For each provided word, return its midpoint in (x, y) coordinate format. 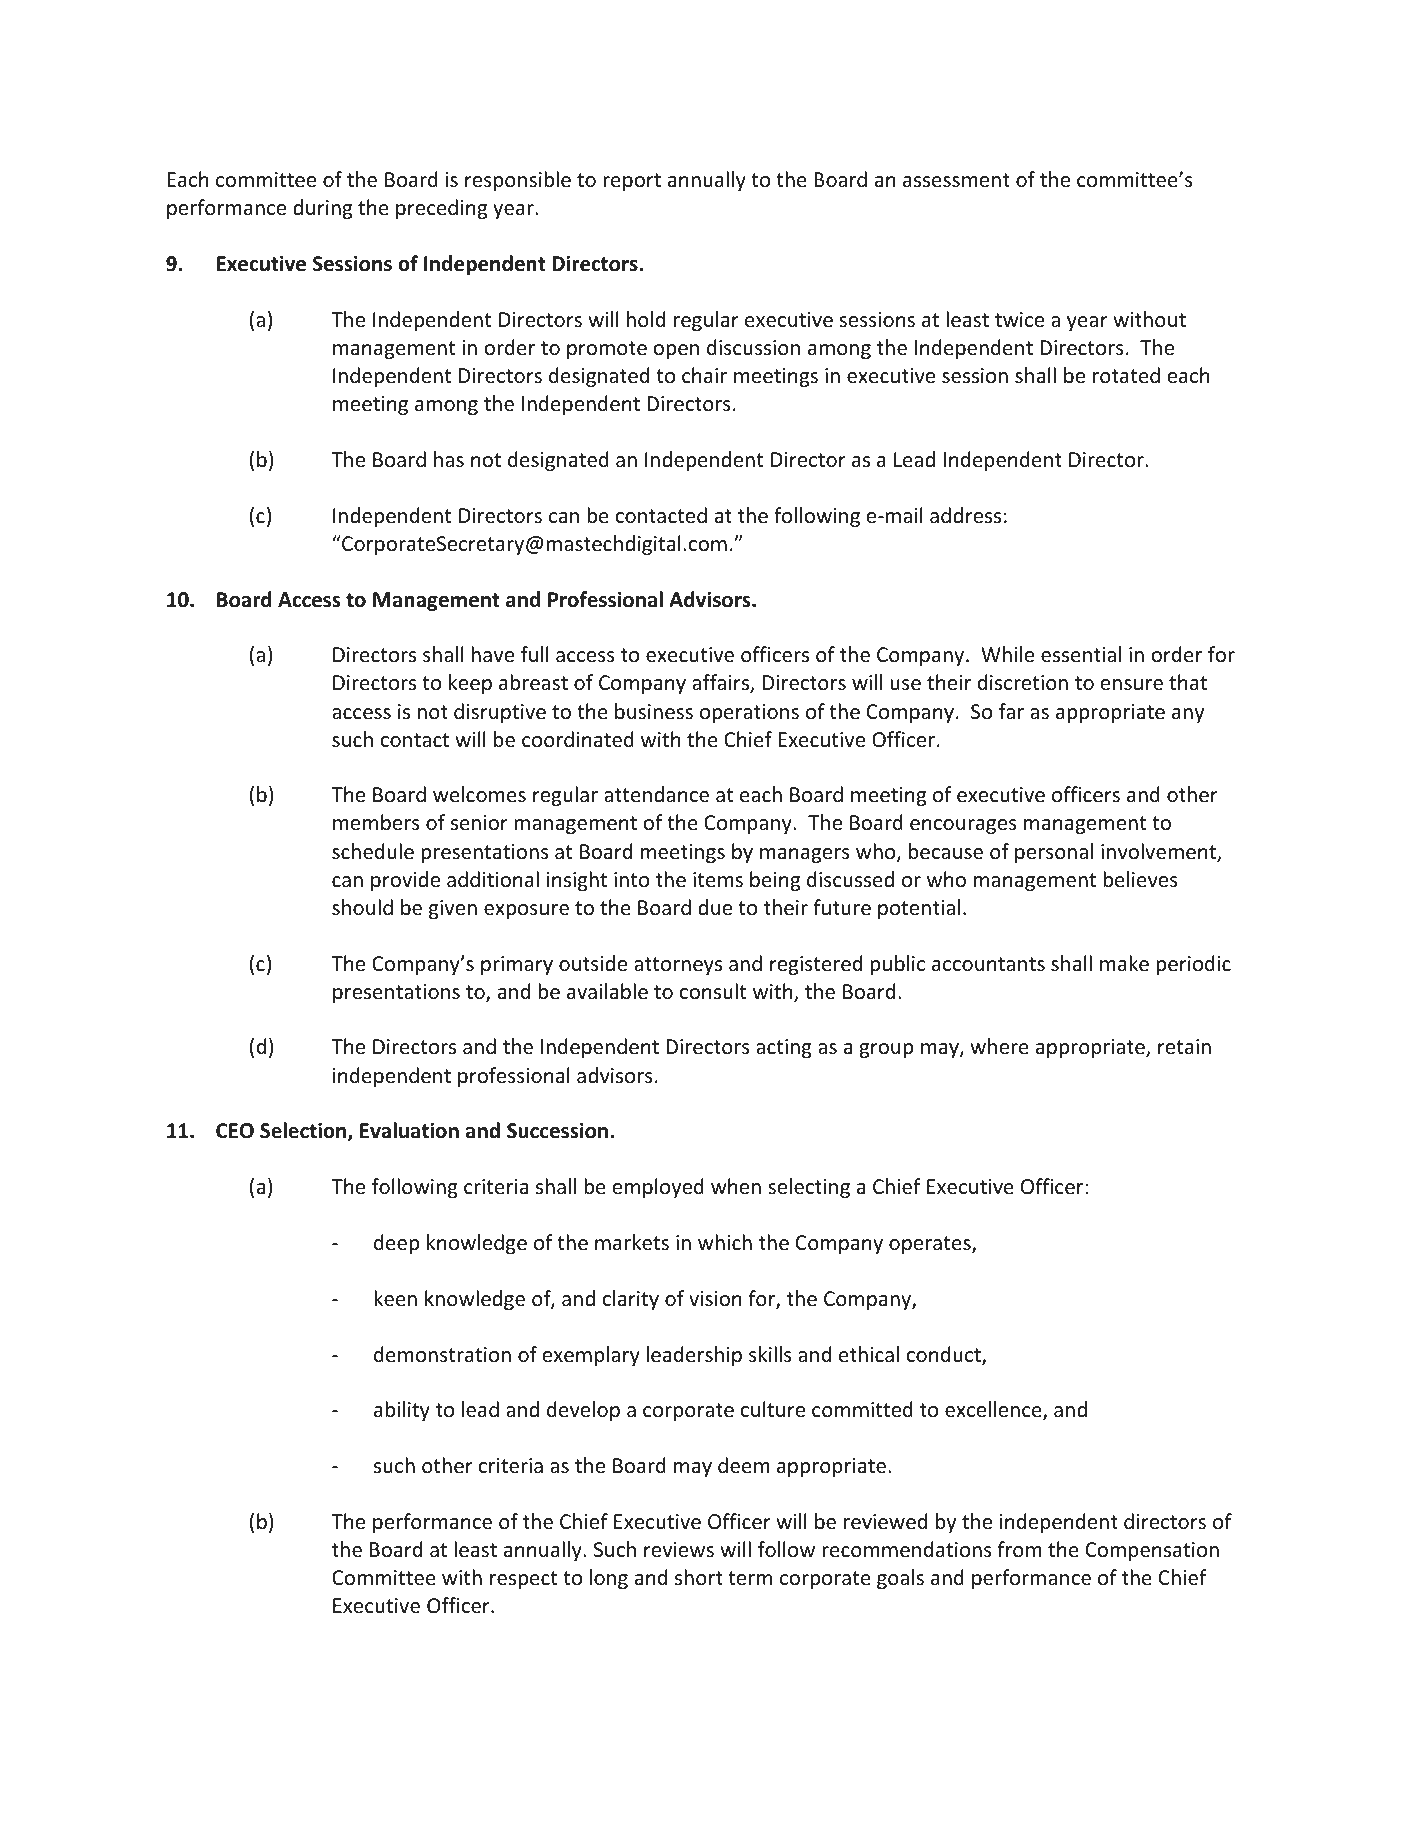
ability (402, 1411)
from (1019, 1549)
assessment (956, 180)
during (322, 209)
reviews (679, 1549)
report (632, 182)
